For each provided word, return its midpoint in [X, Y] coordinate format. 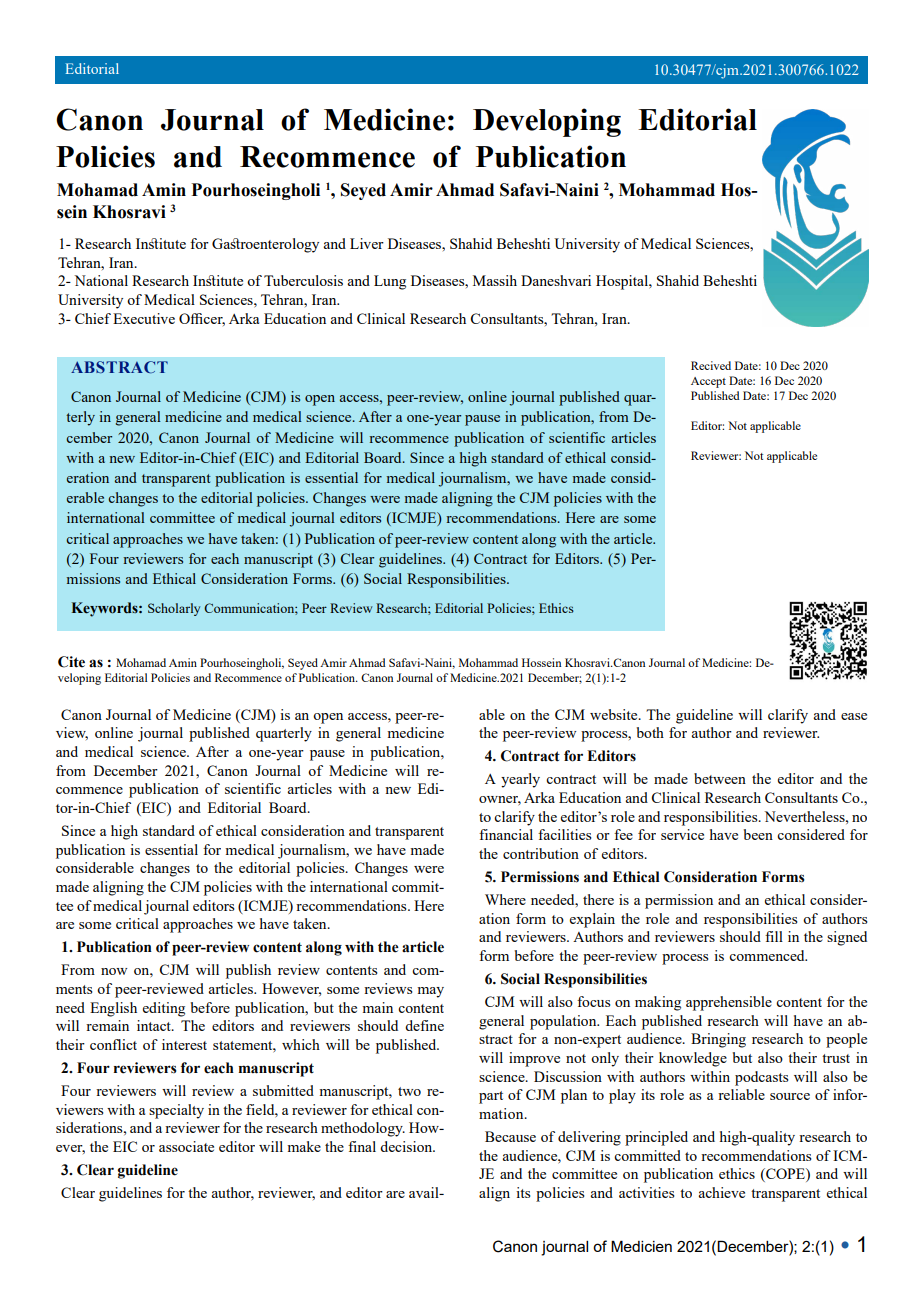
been [758, 834]
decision [407, 1146]
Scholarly [174, 609]
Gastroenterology [265, 245]
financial [506, 834]
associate [186, 1146]
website [615, 714]
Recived [711, 365]
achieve [721, 1192]
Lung [390, 282]
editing [164, 1009]
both [650, 732]
